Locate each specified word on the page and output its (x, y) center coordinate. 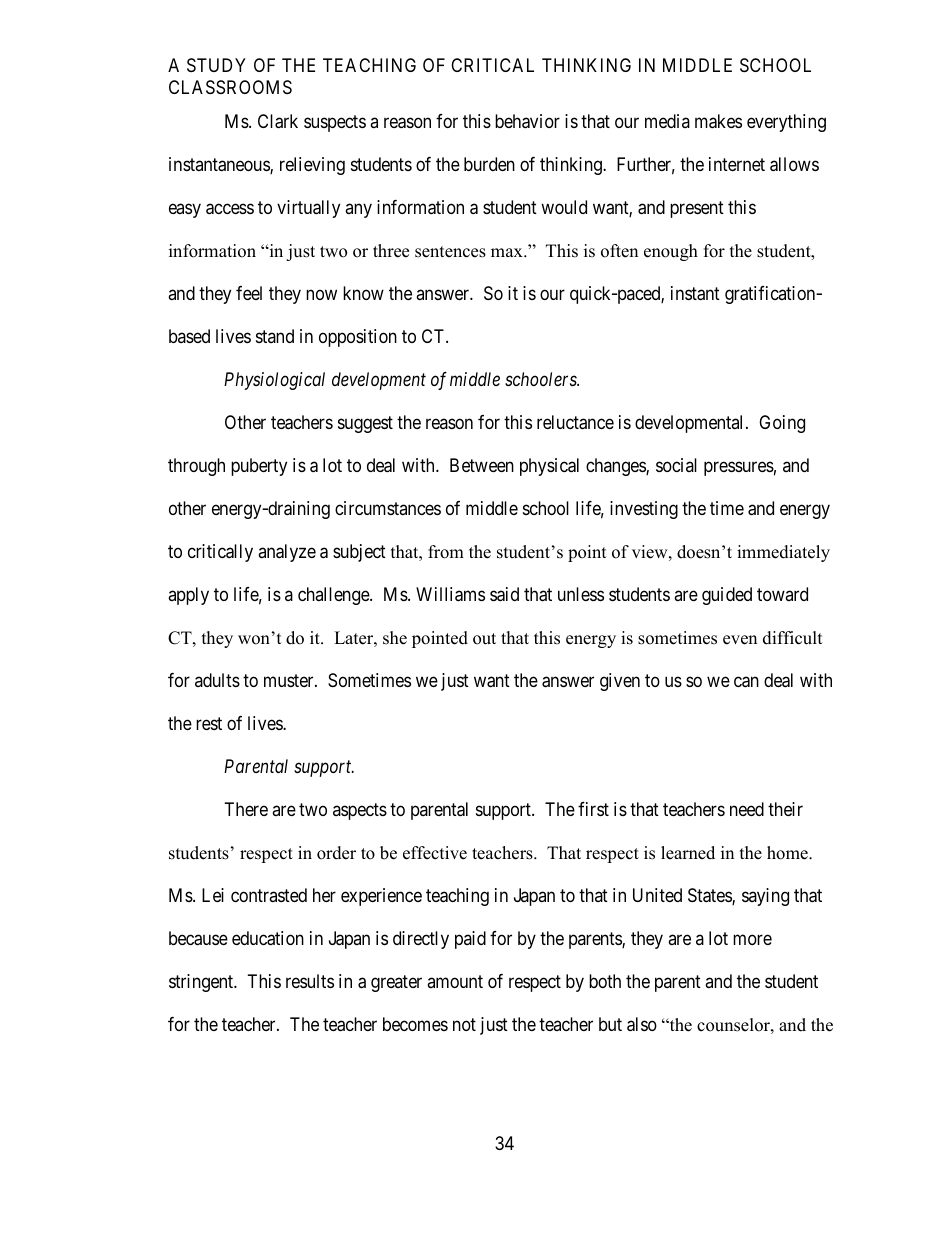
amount (455, 981)
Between (482, 465)
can (746, 682)
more (752, 939)
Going (782, 424)
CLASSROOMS (230, 87)
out (484, 639)
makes (718, 121)
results (310, 981)
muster (290, 680)
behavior (527, 121)
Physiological (274, 381)
